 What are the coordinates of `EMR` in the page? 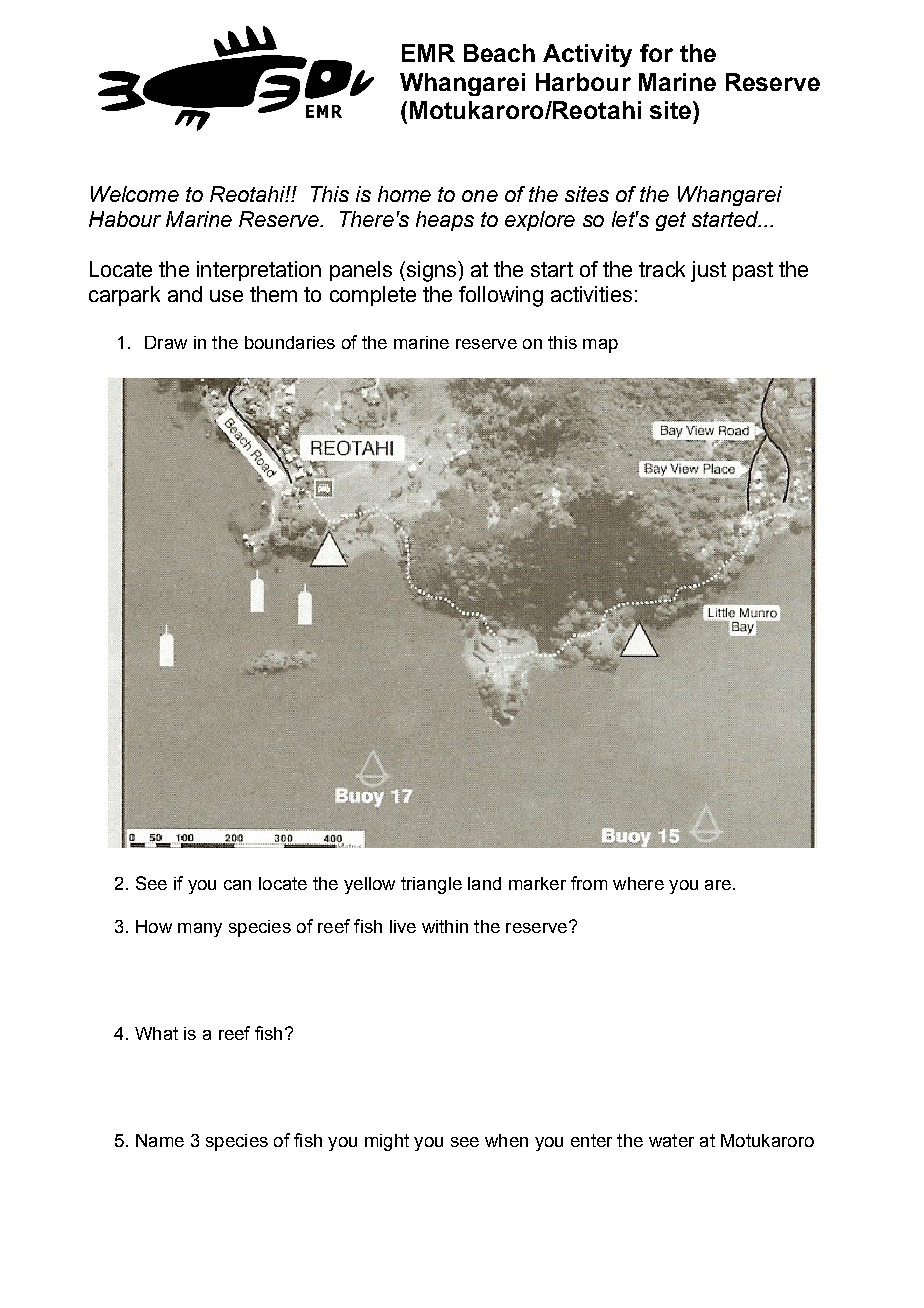 It's located at (428, 53).
